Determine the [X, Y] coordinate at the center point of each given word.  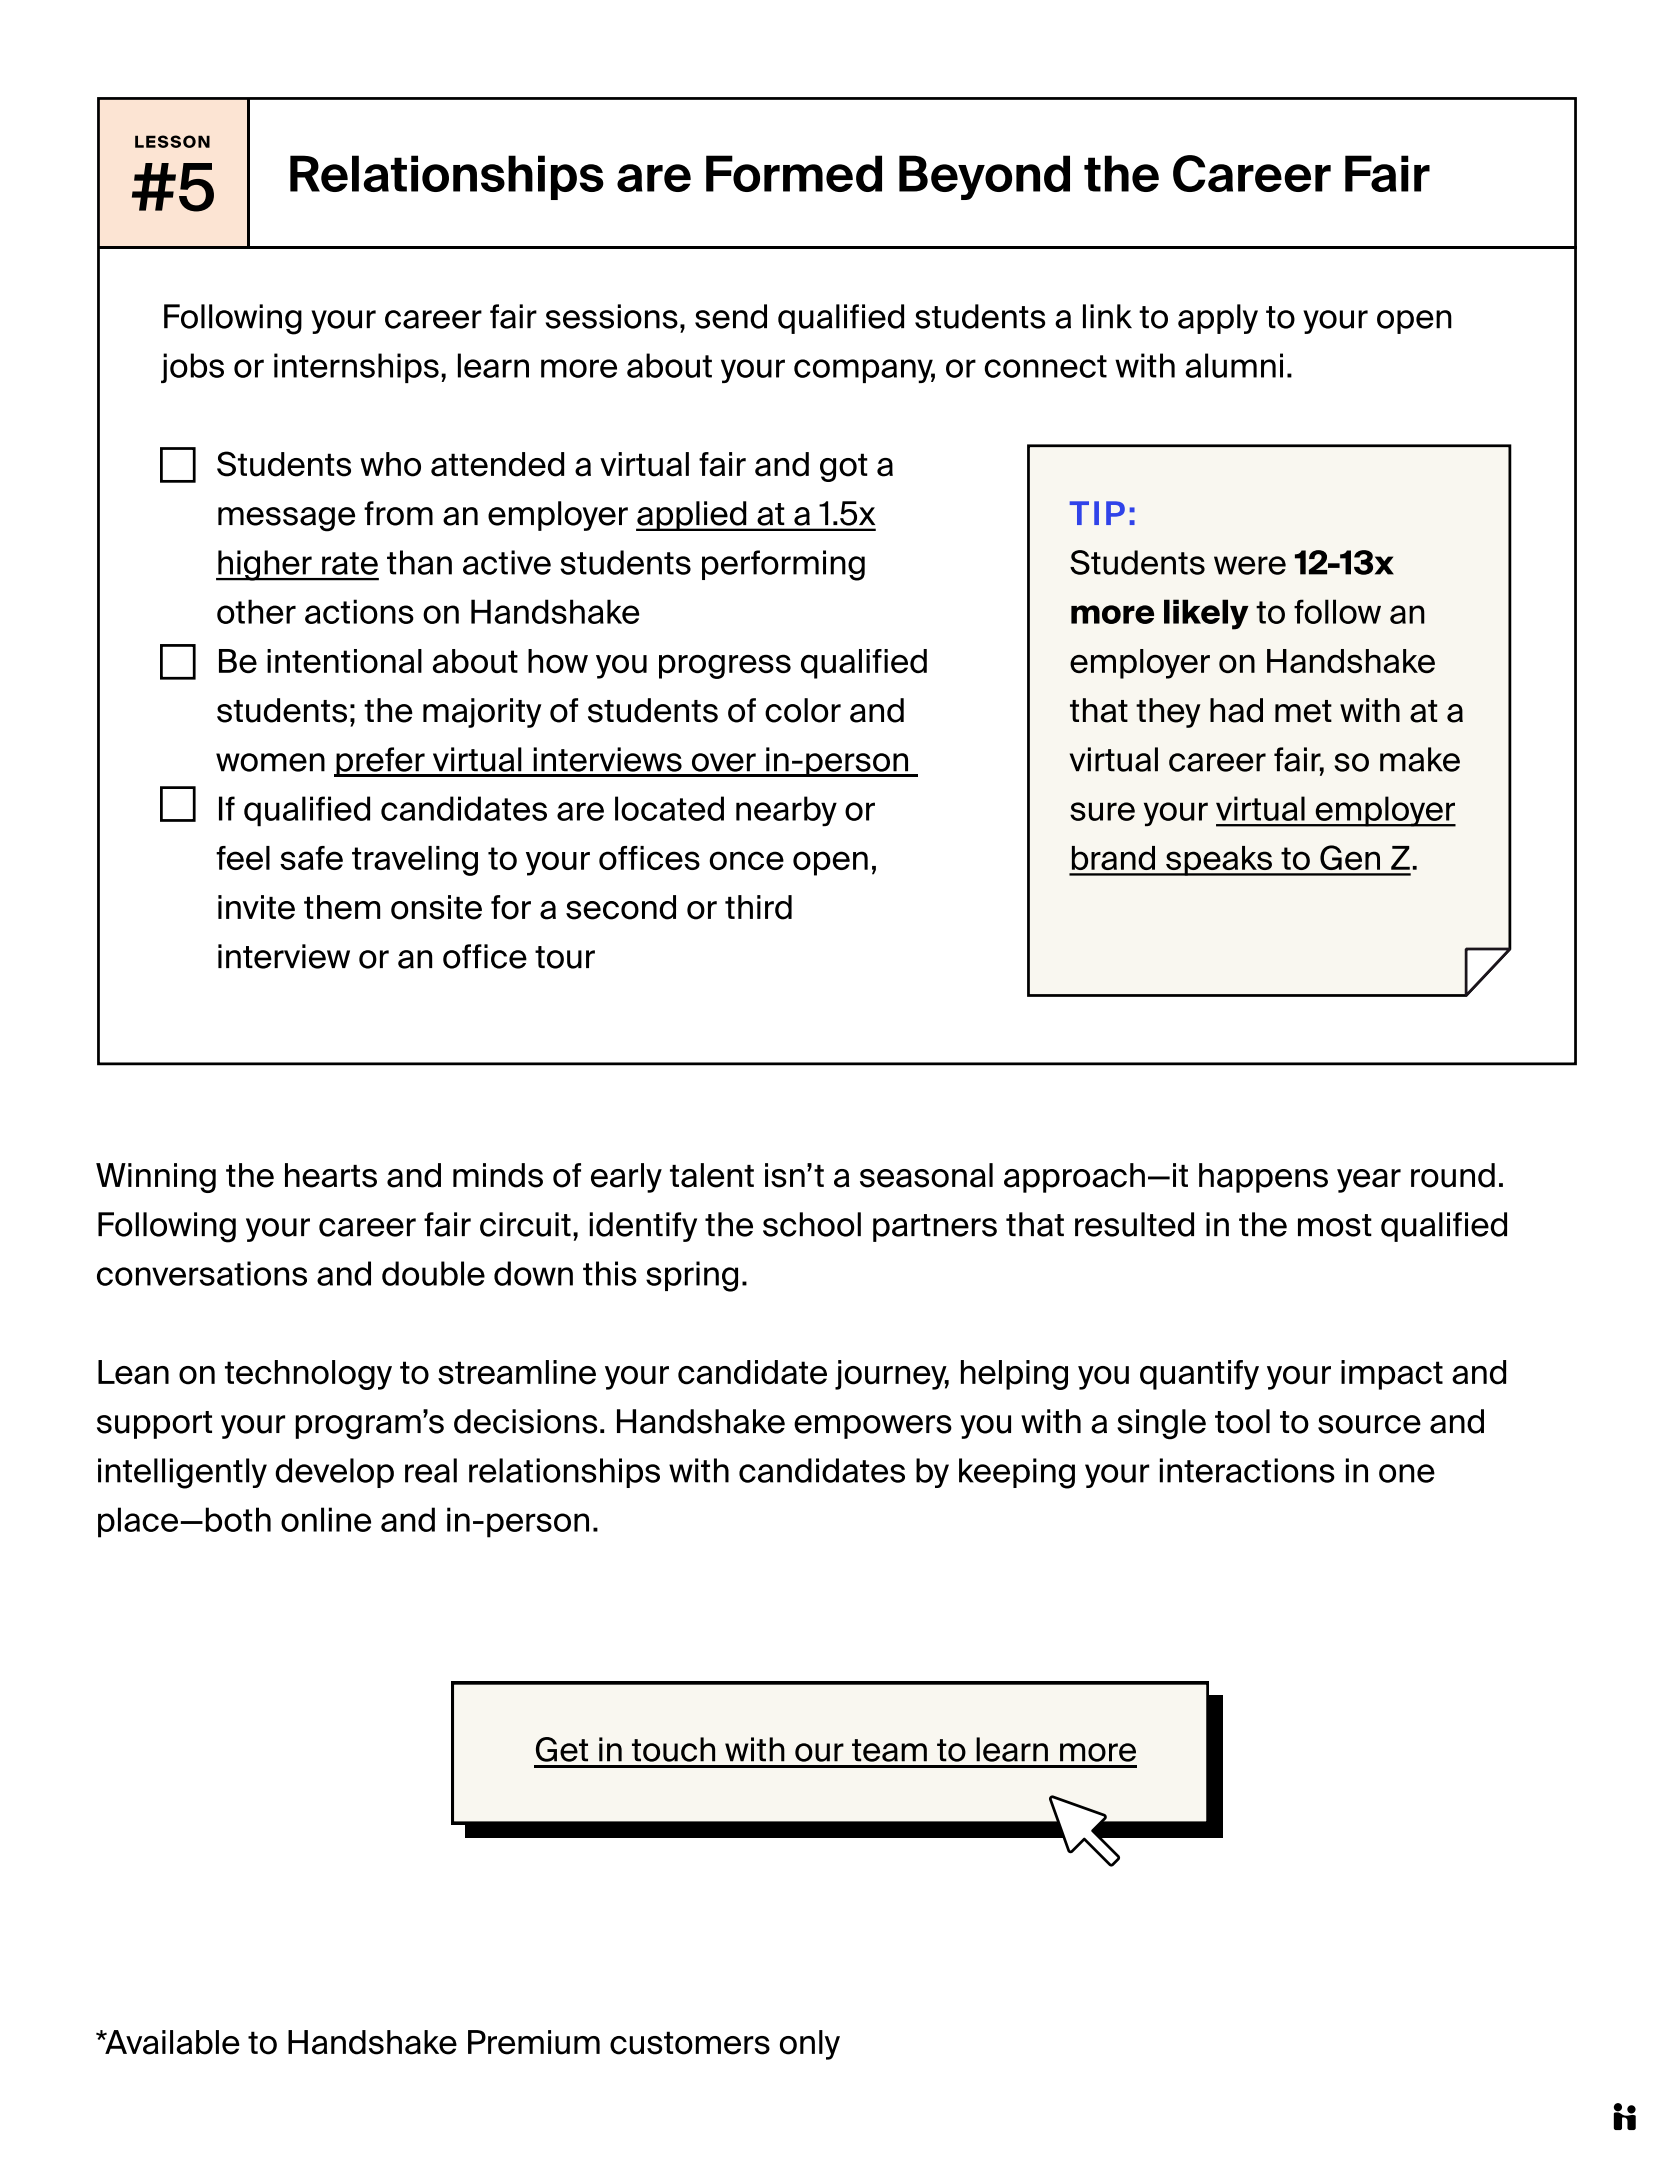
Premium [534, 2042]
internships [356, 368]
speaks [1219, 861]
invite [256, 907]
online [326, 1519]
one [1407, 1473]
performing [783, 565]
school [812, 1224]
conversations [202, 1273]
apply [1218, 319]
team [889, 1750]
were [1250, 565]
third [758, 907]
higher [265, 565]
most [1335, 1225]
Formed [794, 173]
